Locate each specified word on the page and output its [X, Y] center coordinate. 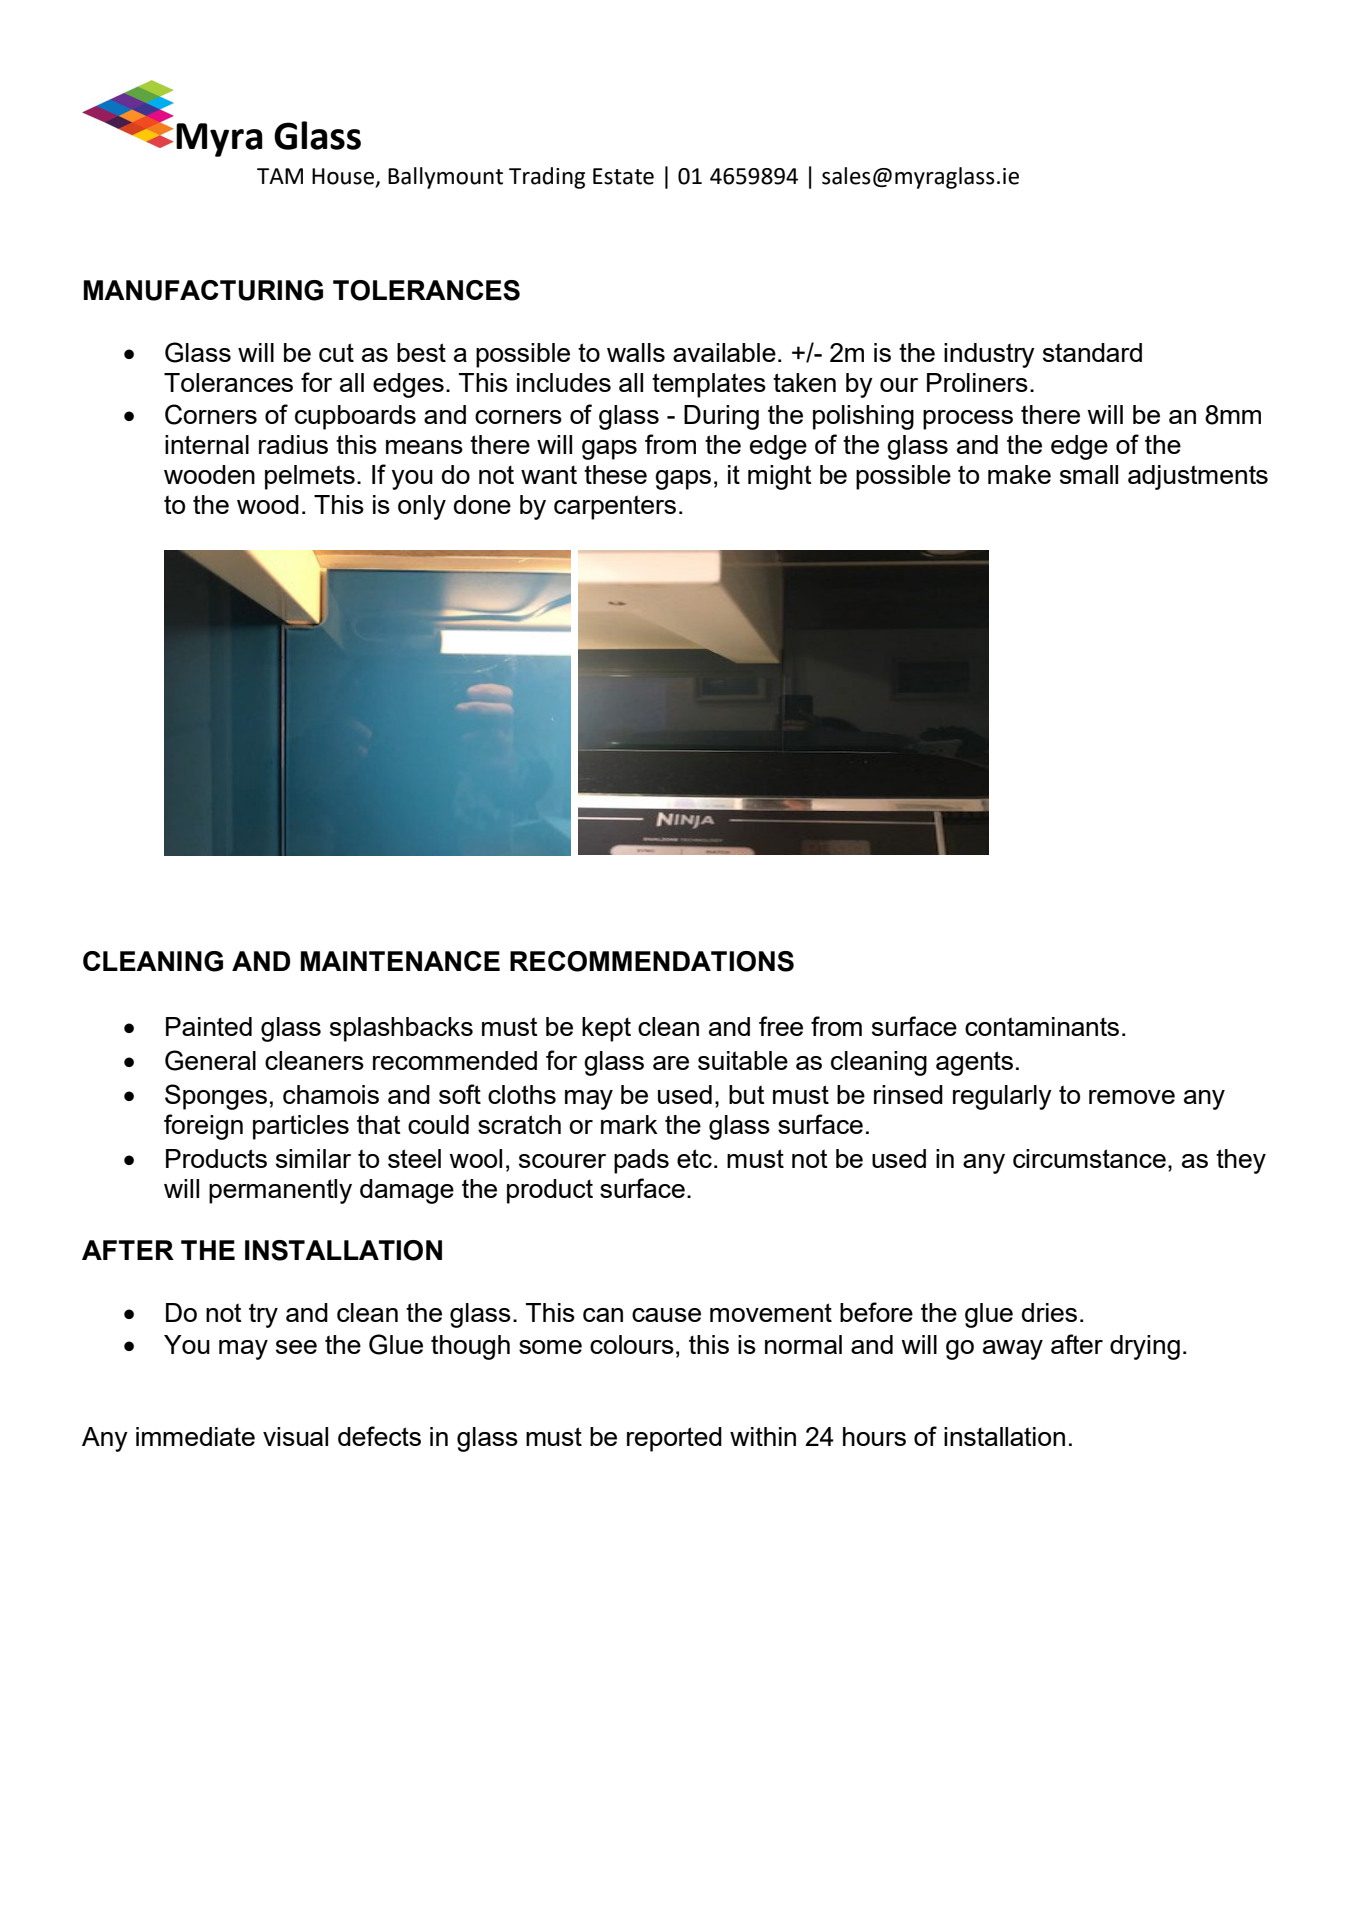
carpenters [615, 507]
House [344, 177]
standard [1092, 352]
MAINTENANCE [400, 961]
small [1089, 474]
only [422, 507]
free [781, 1026]
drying [1145, 1347]
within [763, 1436]
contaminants [1042, 1026]
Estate [623, 176]
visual [295, 1436]
